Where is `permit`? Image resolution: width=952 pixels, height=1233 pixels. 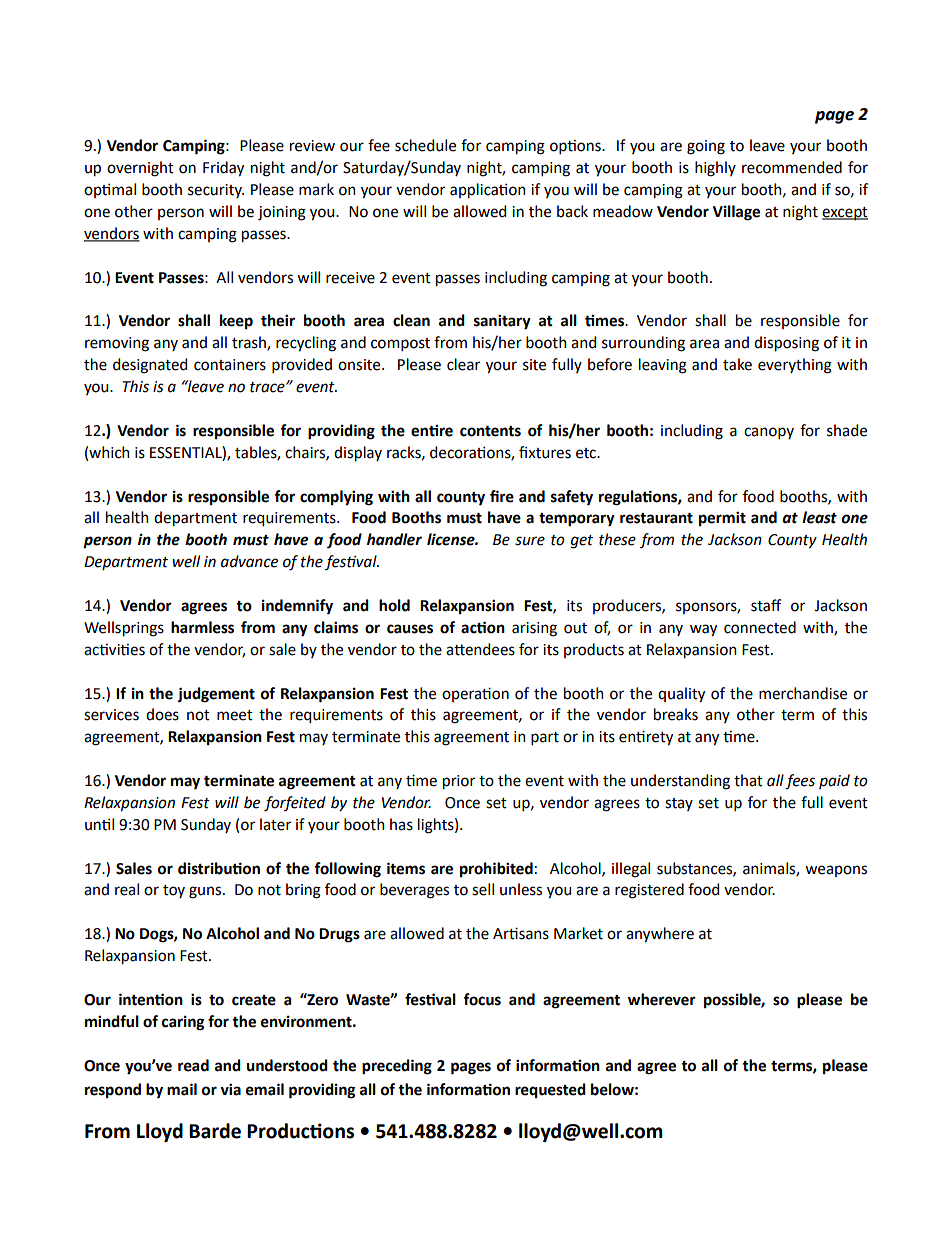 permit is located at coordinates (722, 519).
